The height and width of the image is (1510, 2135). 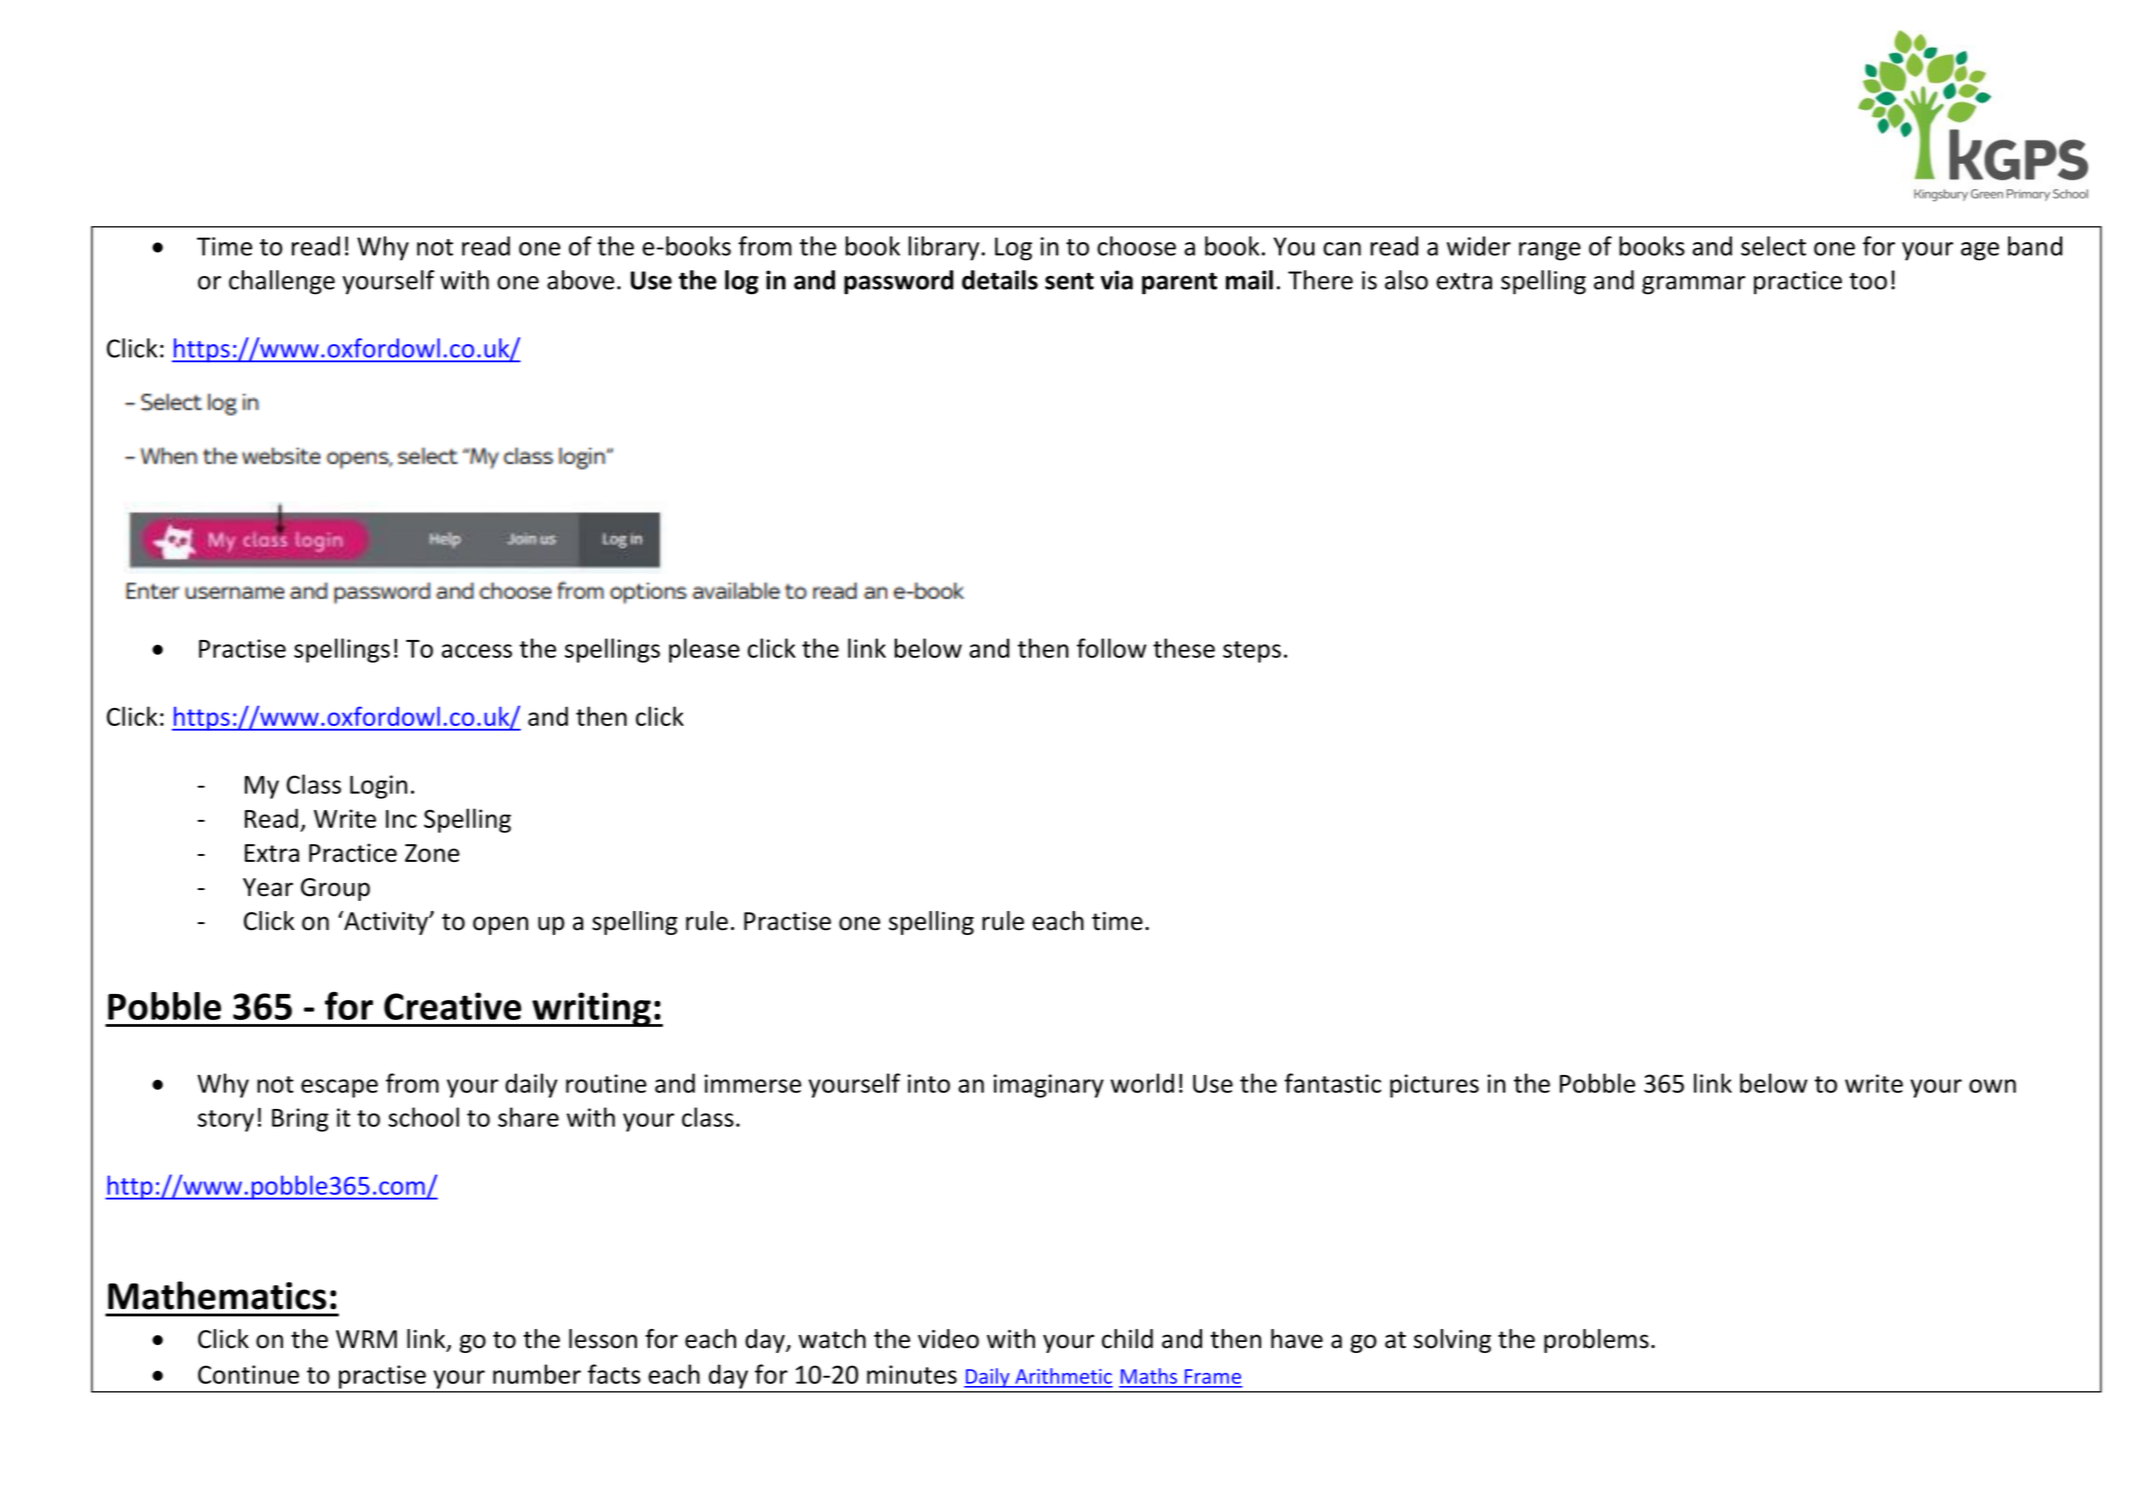 I want to click on escape, so click(x=339, y=1088).
